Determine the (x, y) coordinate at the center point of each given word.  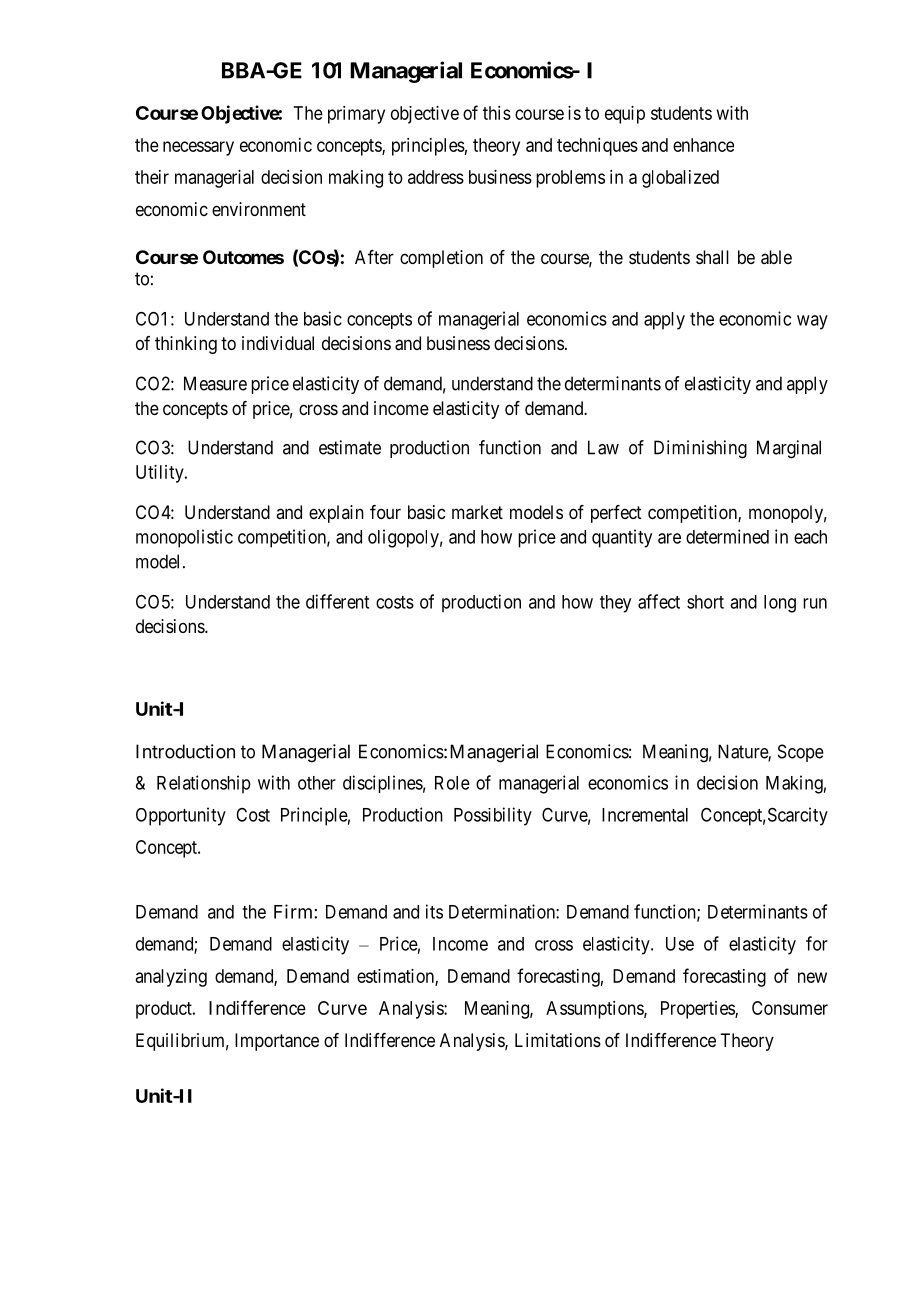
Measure (215, 383)
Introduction (185, 751)
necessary (198, 148)
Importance (277, 1042)
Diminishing (700, 449)
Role (452, 783)
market (477, 512)
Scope (801, 753)
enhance (703, 145)
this (497, 113)
